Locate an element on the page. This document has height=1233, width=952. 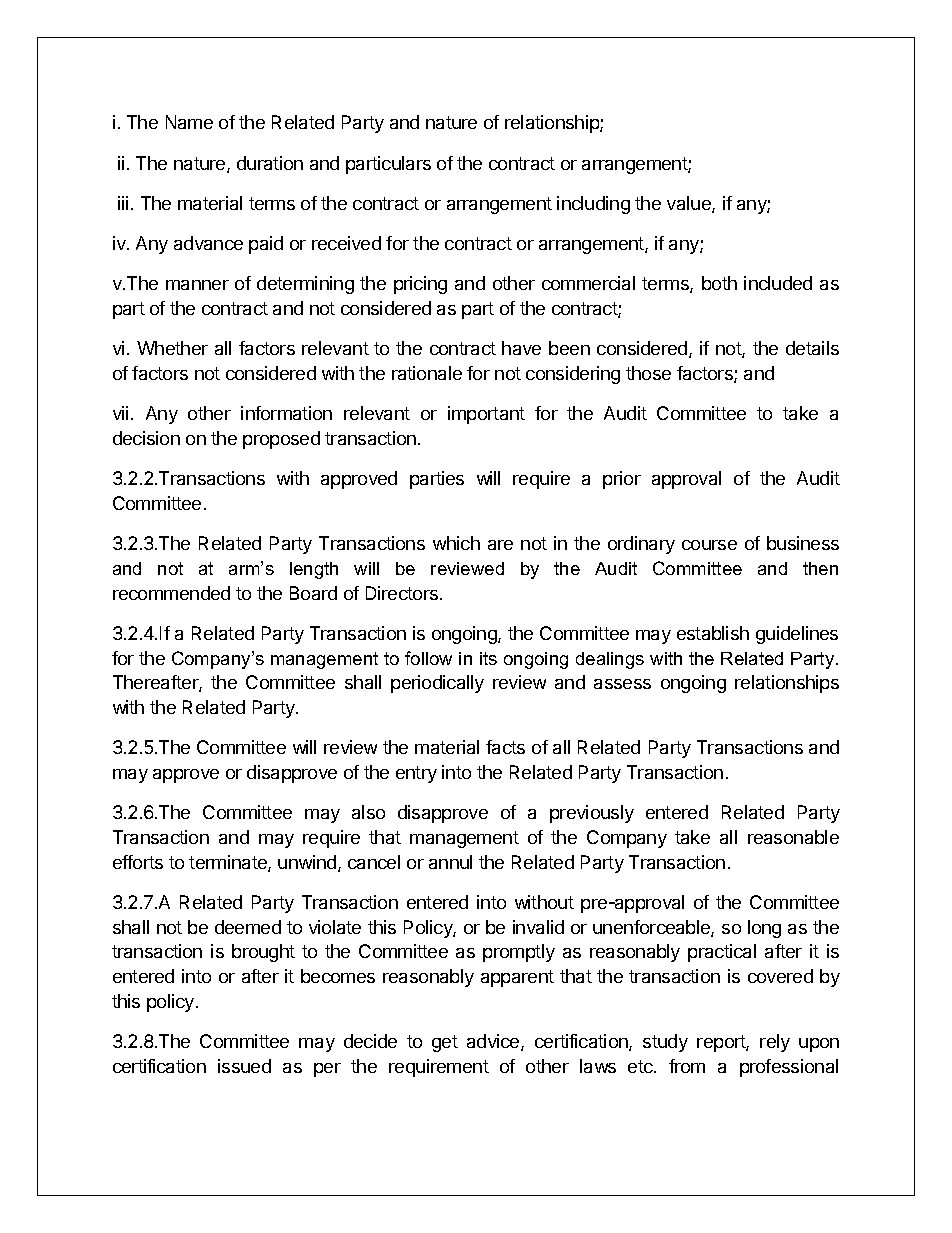
including is located at coordinates (593, 205).
